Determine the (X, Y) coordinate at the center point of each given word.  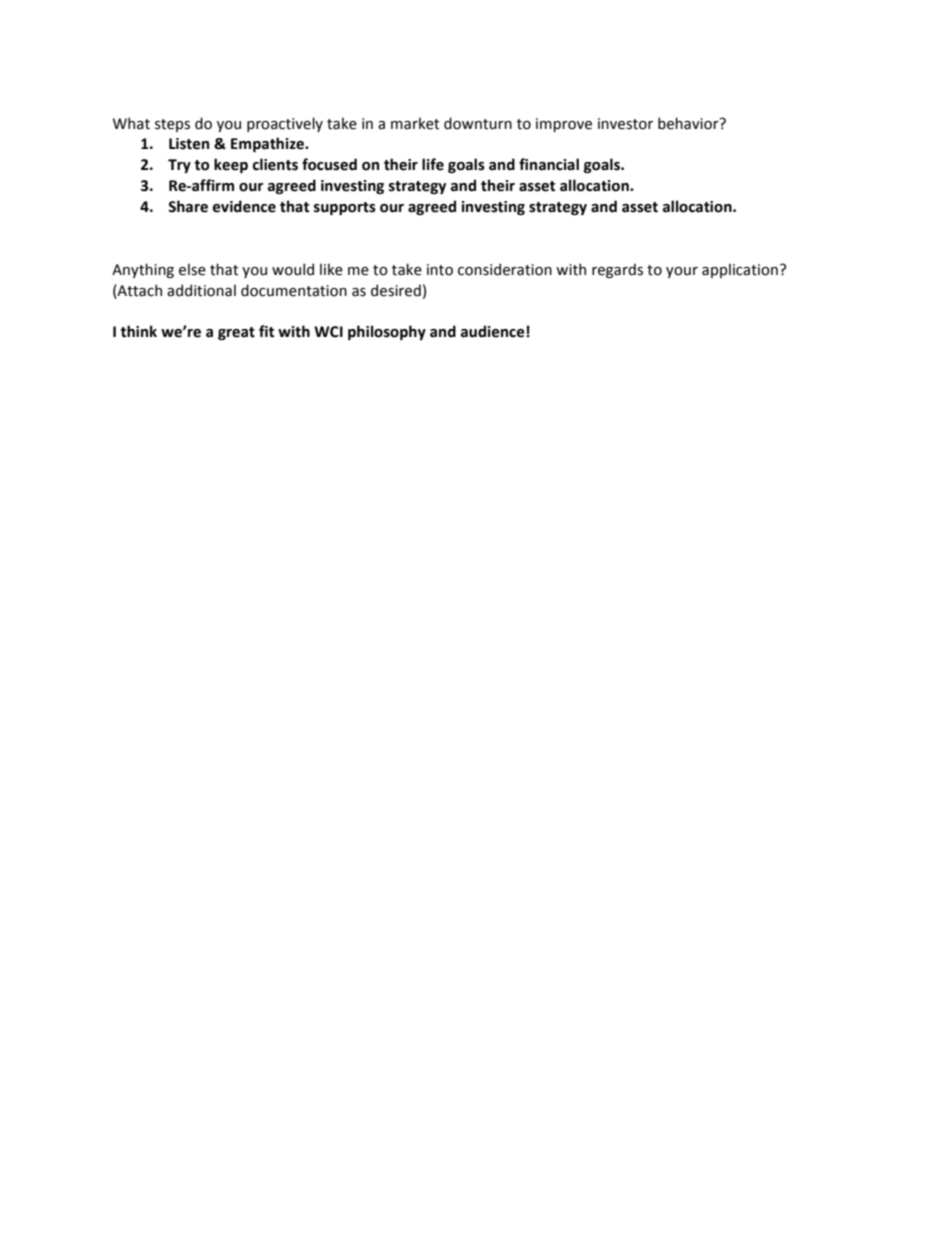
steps (172, 125)
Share (188, 206)
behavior (689, 123)
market (415, 123)
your (682, 272)
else (192, 269)
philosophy (387, 332)
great (236, 333)
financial (549, 164)
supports (345, 208)
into (440, 270)
